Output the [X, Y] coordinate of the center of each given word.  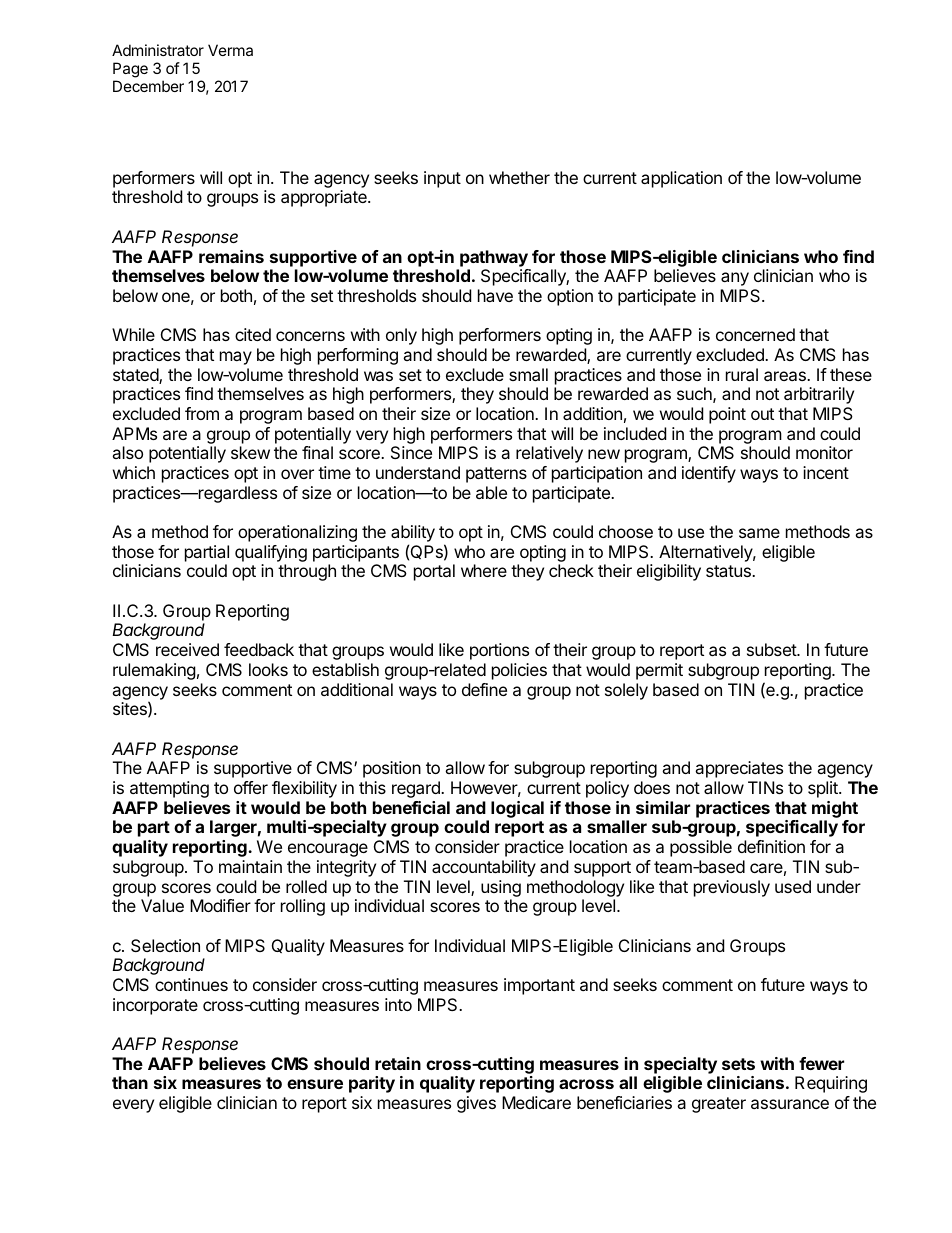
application [681, 179]
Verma [230, 50]
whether [519, 177]
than [130, 1082]
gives [476, 1104]
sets [738, 1064]
